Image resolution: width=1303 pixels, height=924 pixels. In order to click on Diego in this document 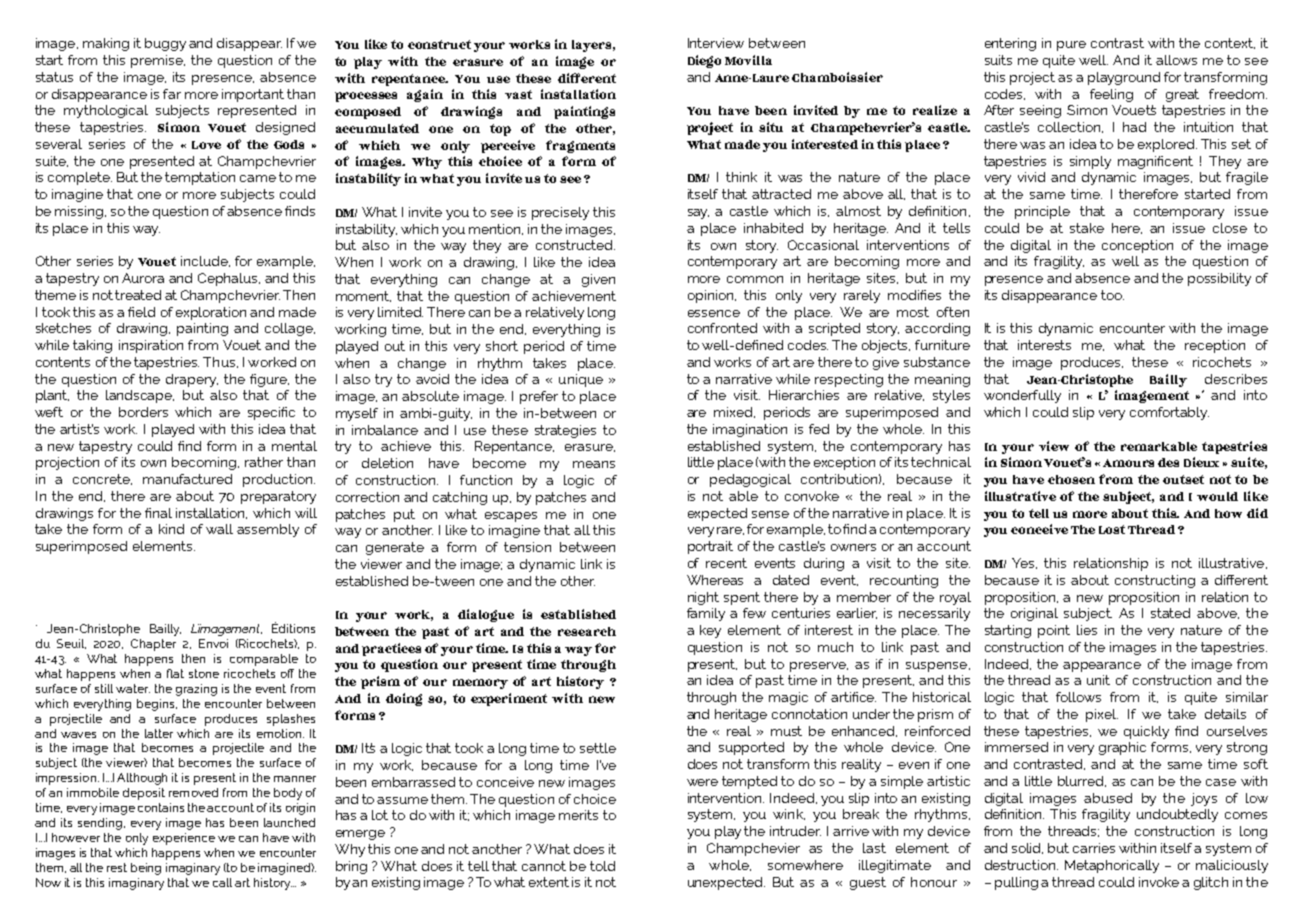, I will do `click(704, 61)`.
